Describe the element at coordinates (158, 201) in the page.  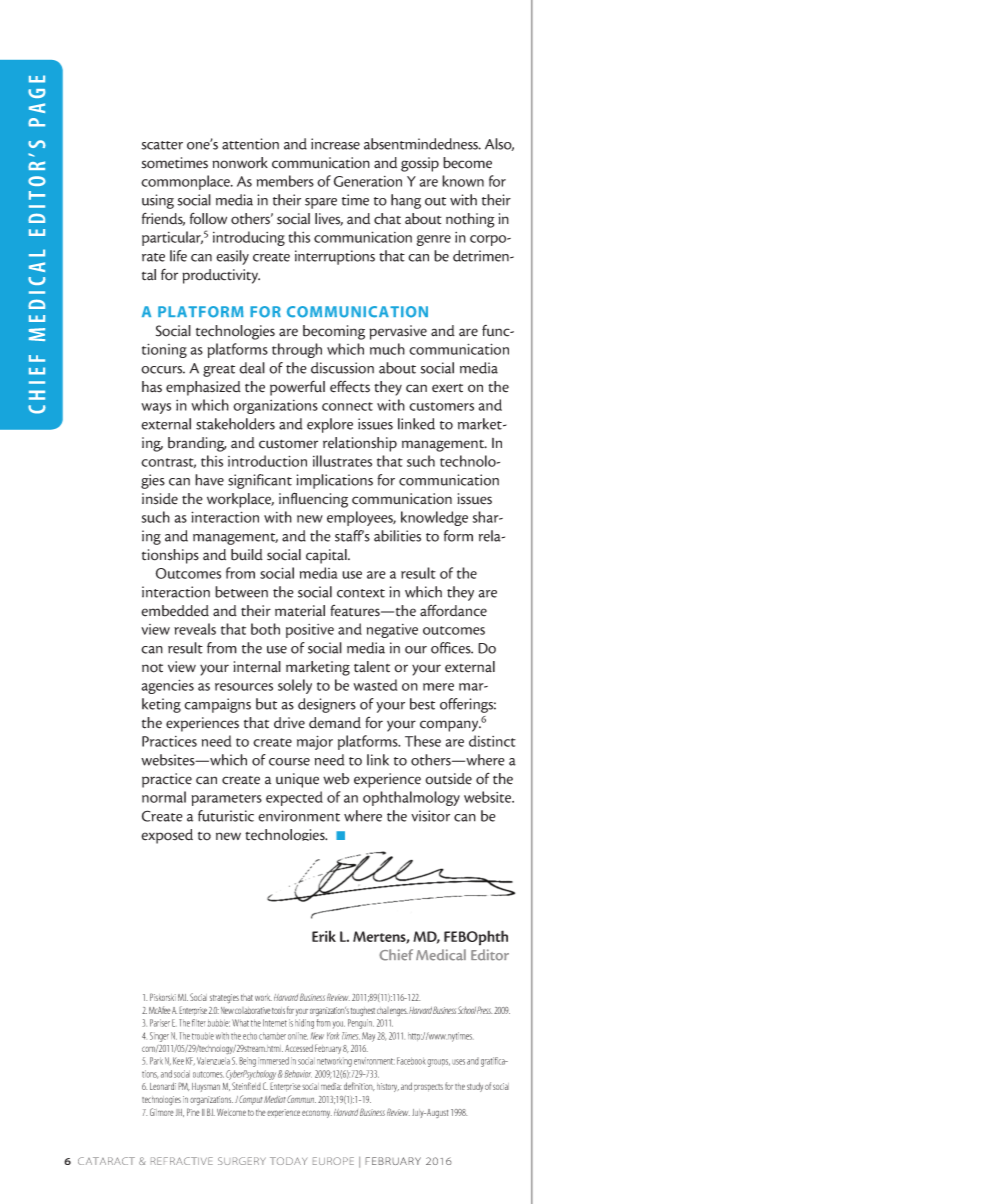
I see `using` at that location.
